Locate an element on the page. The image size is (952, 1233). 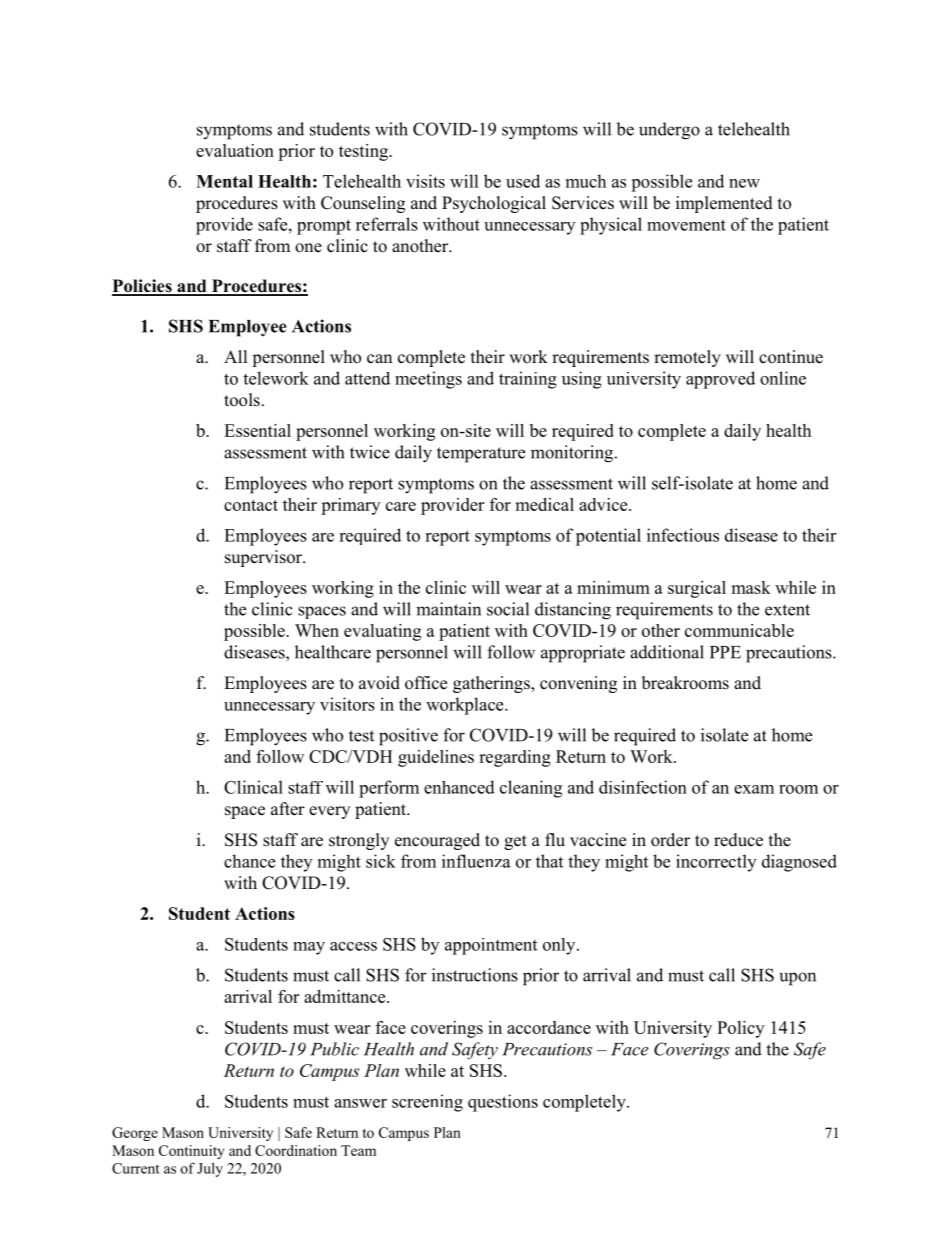
contact is located at coordinates (251, 505).
